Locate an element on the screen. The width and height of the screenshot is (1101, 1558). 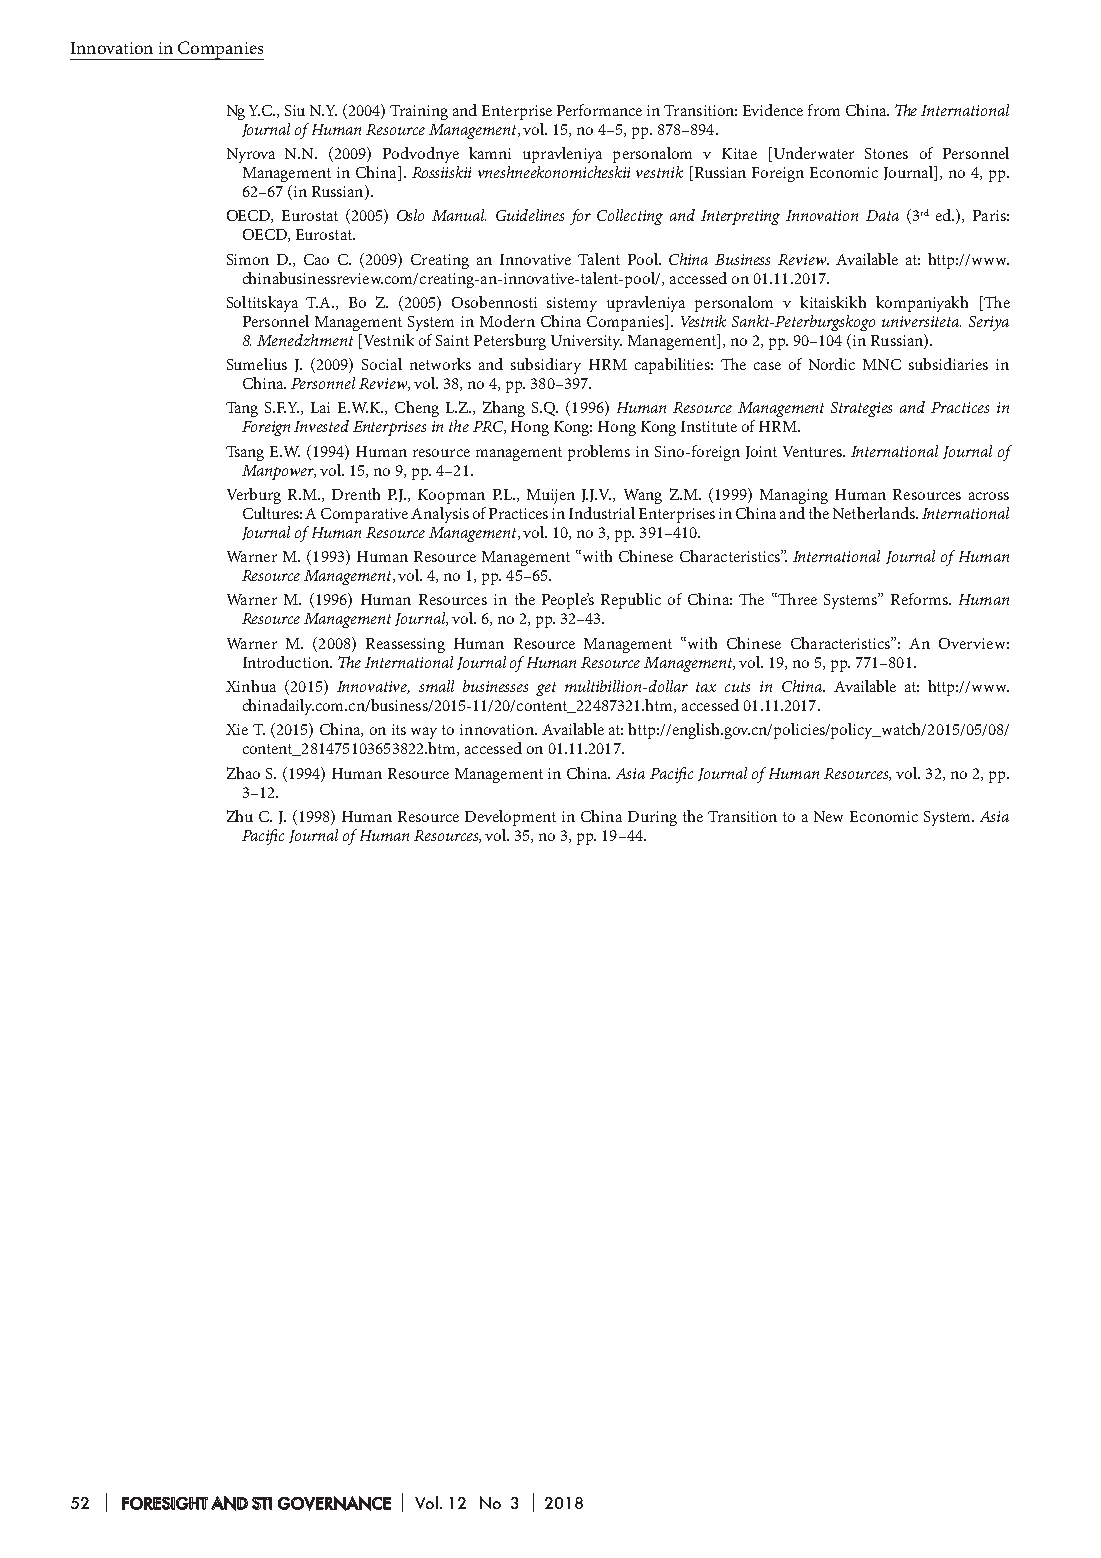
Stones is located at coordinates (886, 153).
